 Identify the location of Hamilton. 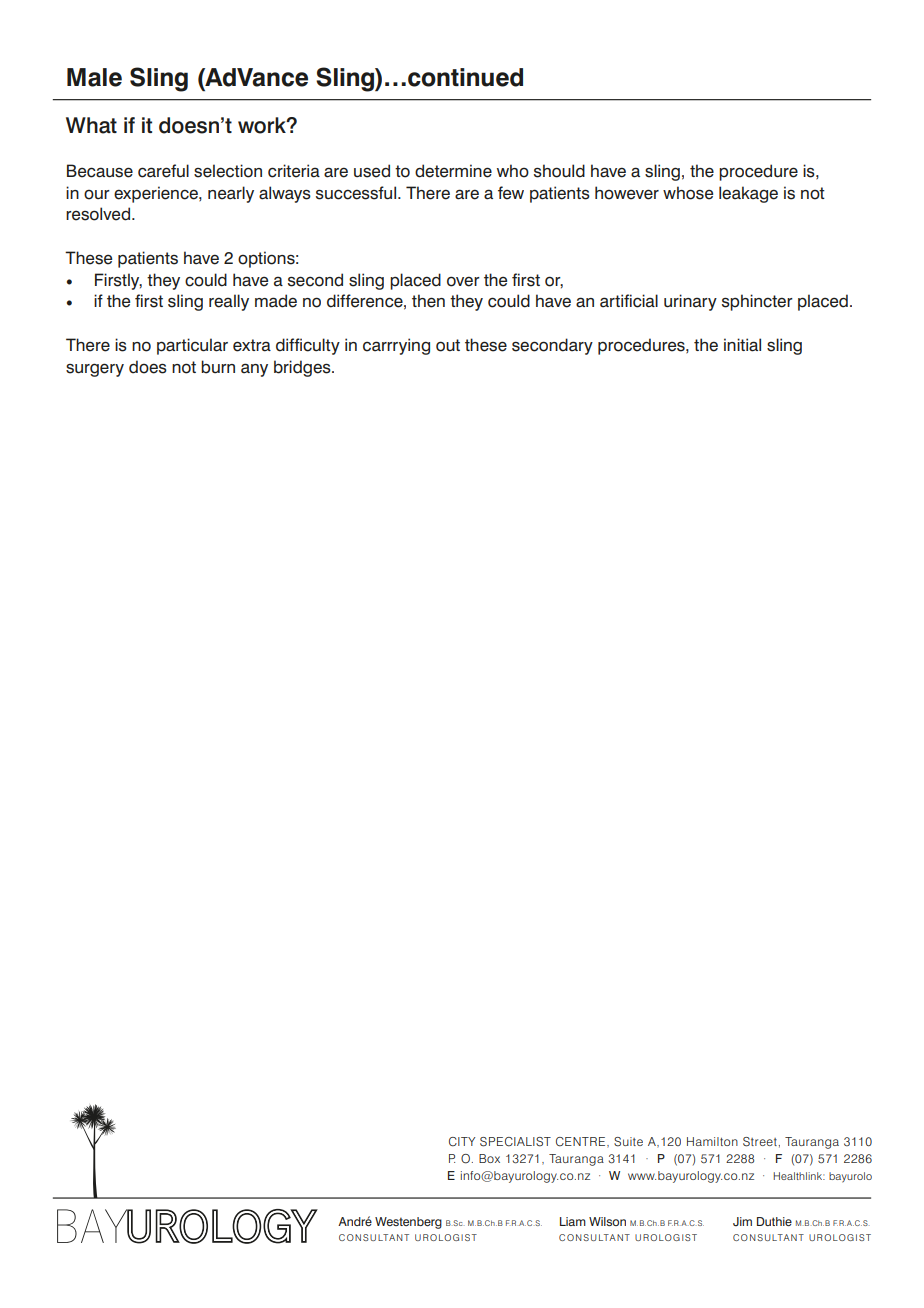
(712, 1141).
